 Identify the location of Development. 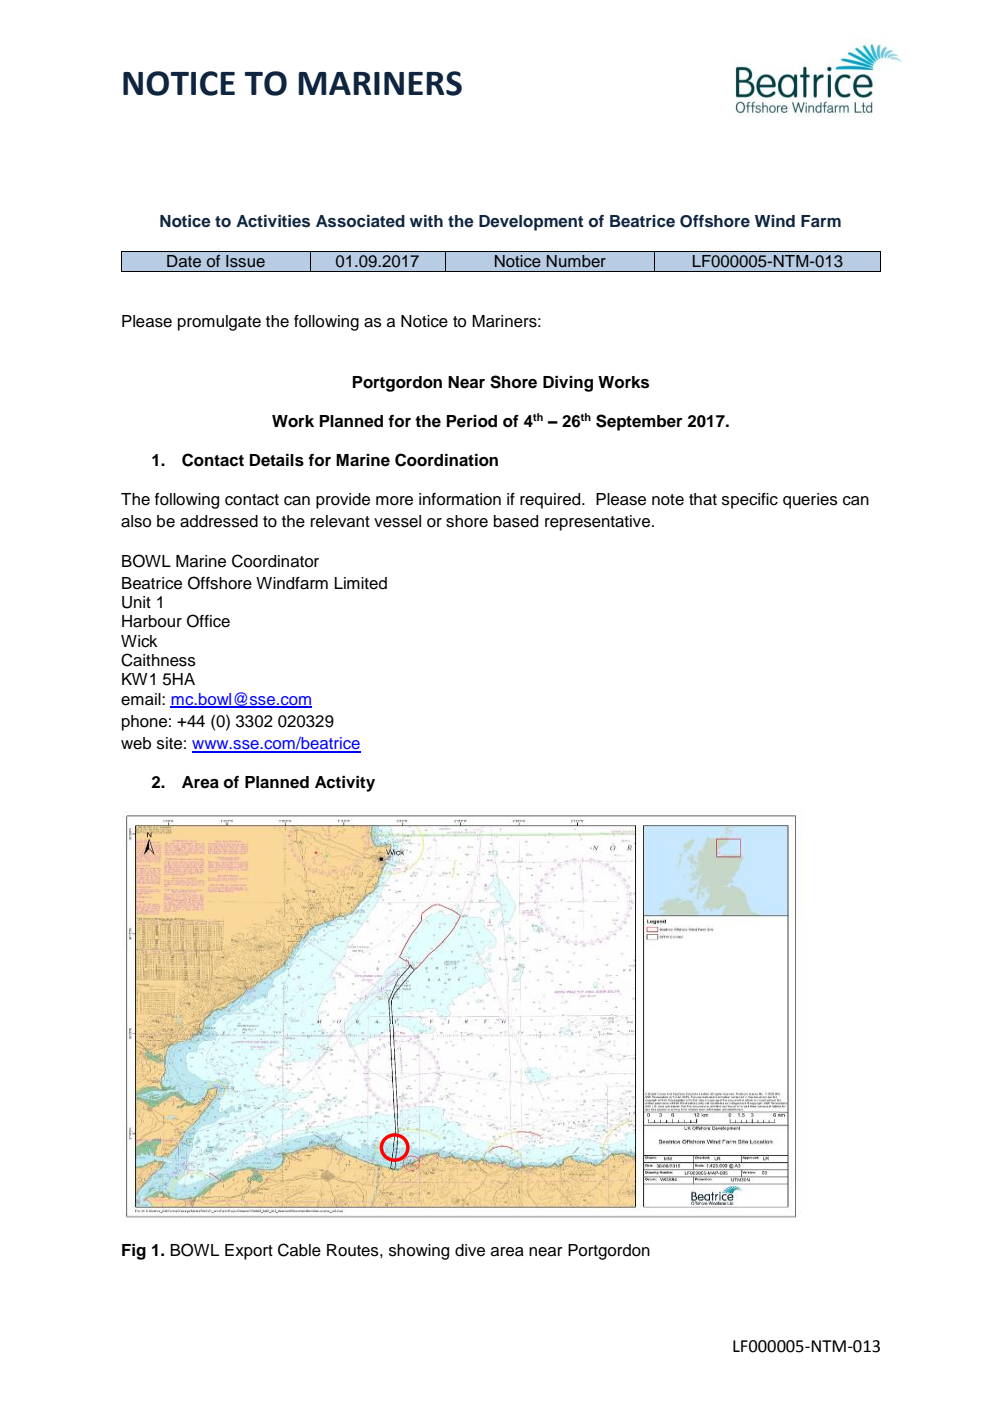
(531, 223).
